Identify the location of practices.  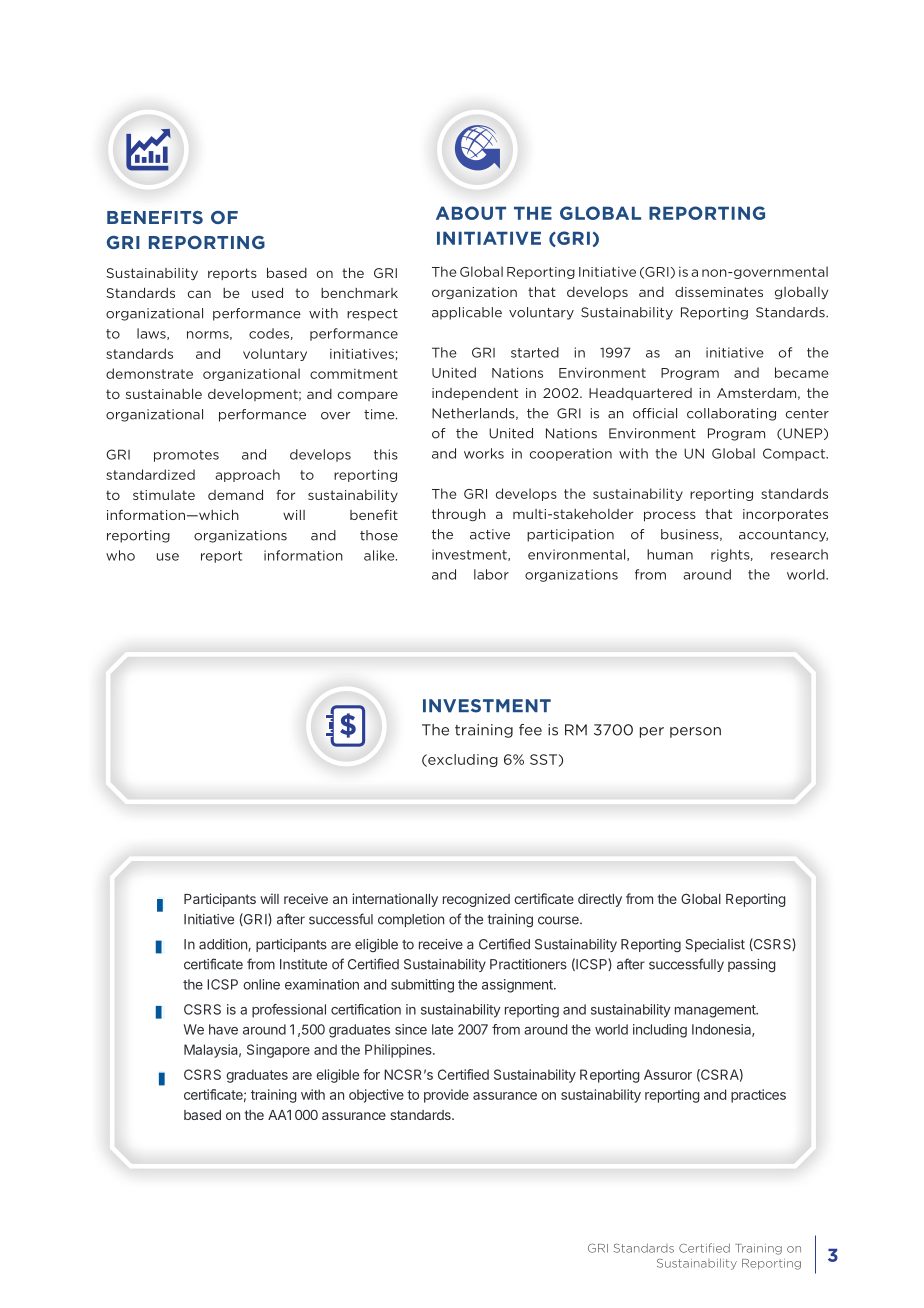
(758, 1096).
